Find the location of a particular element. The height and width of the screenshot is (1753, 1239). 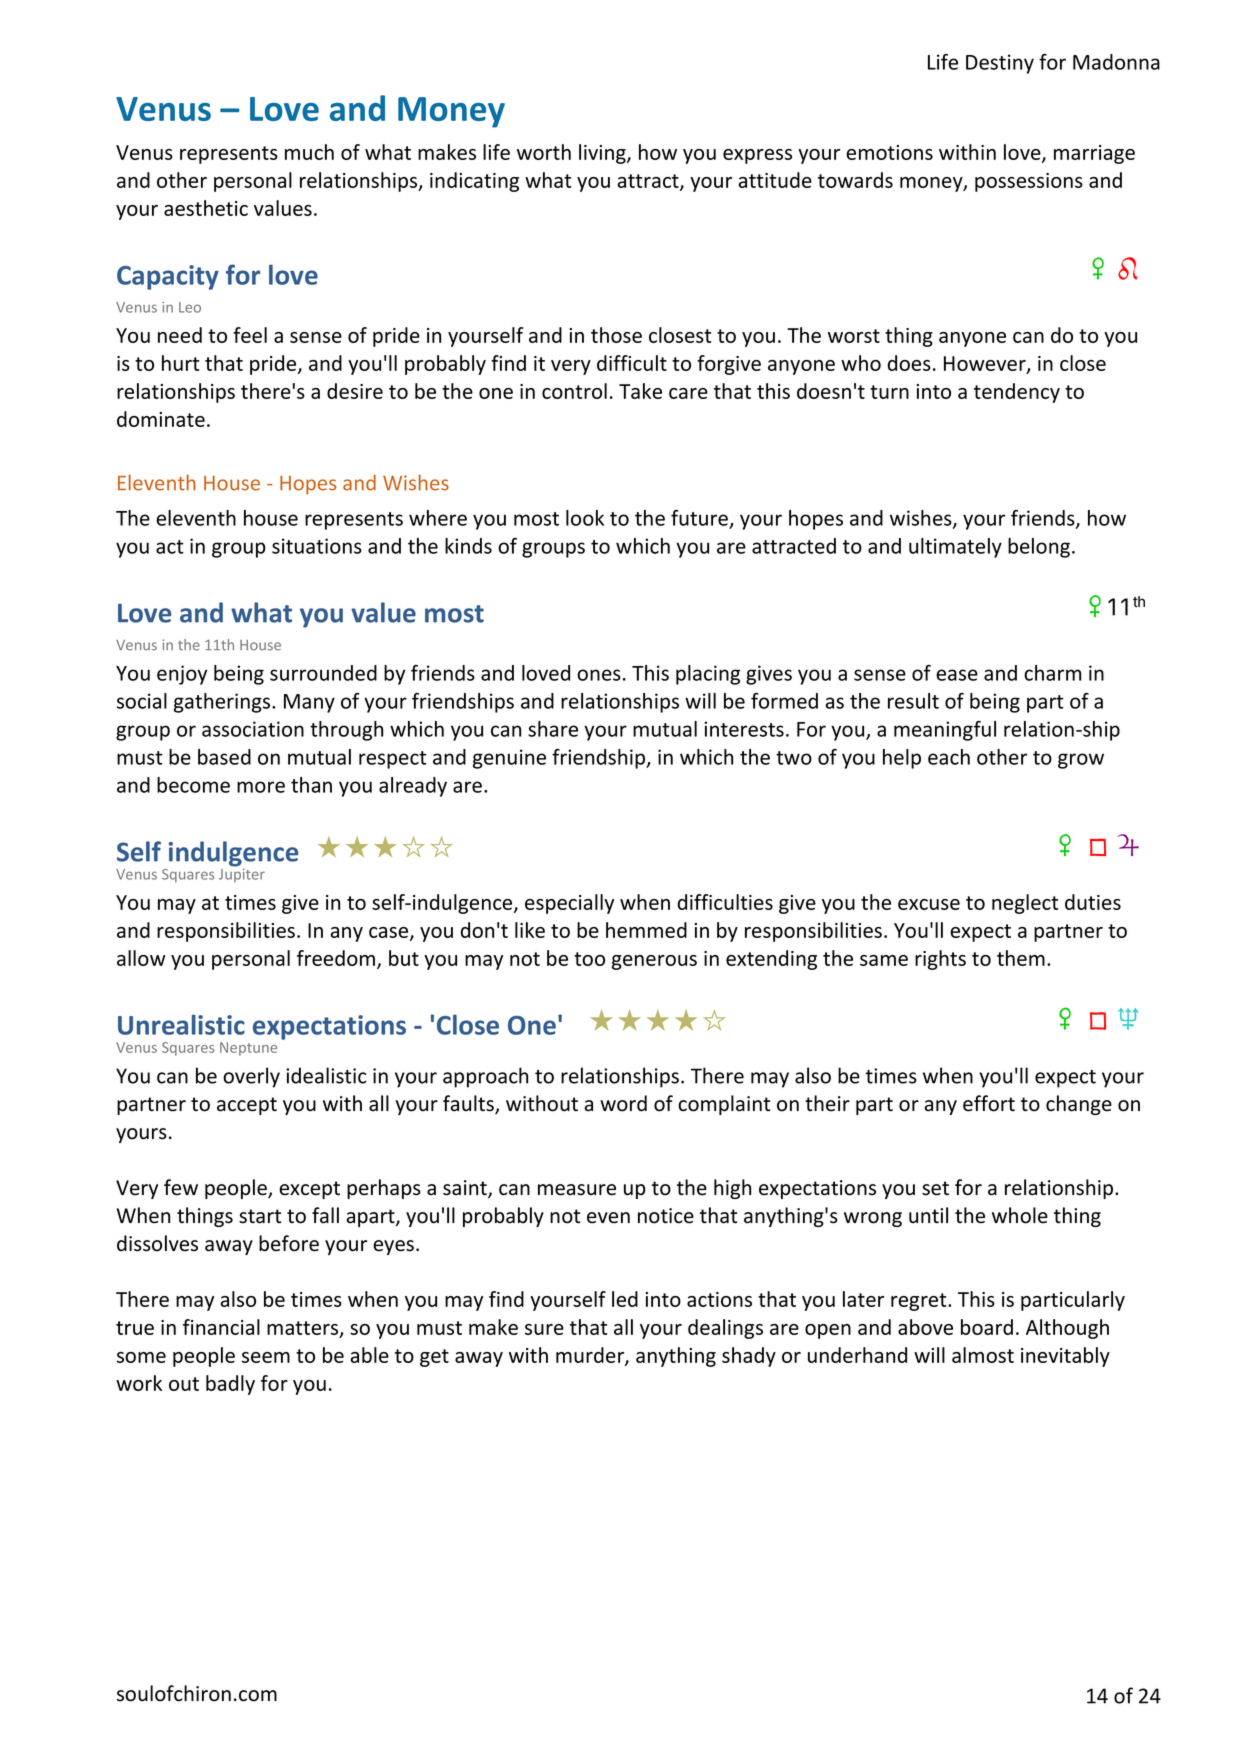

dominate is located at coordinates (161, 419).
